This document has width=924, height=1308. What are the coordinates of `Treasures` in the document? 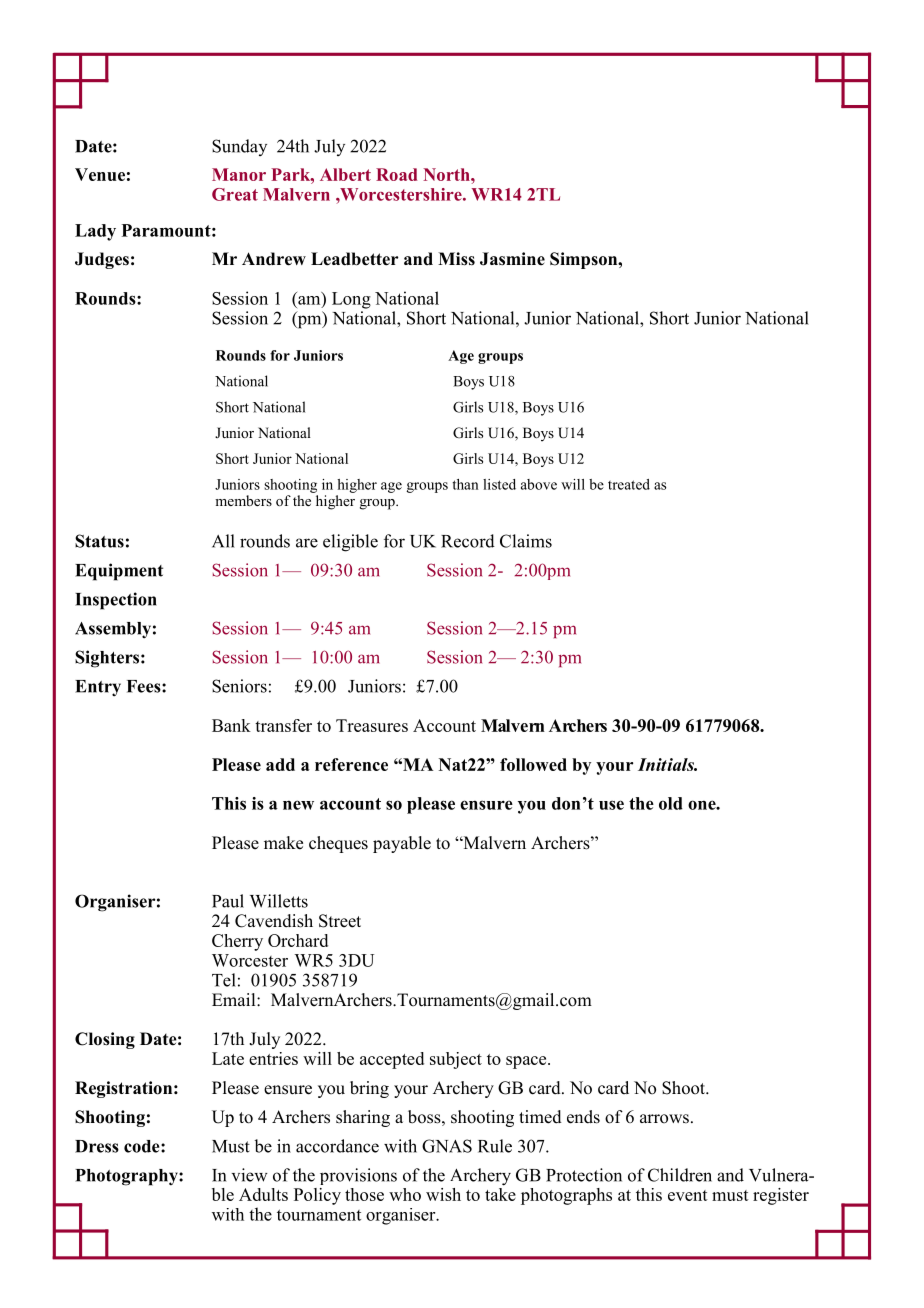 It's located at (372, 725).
